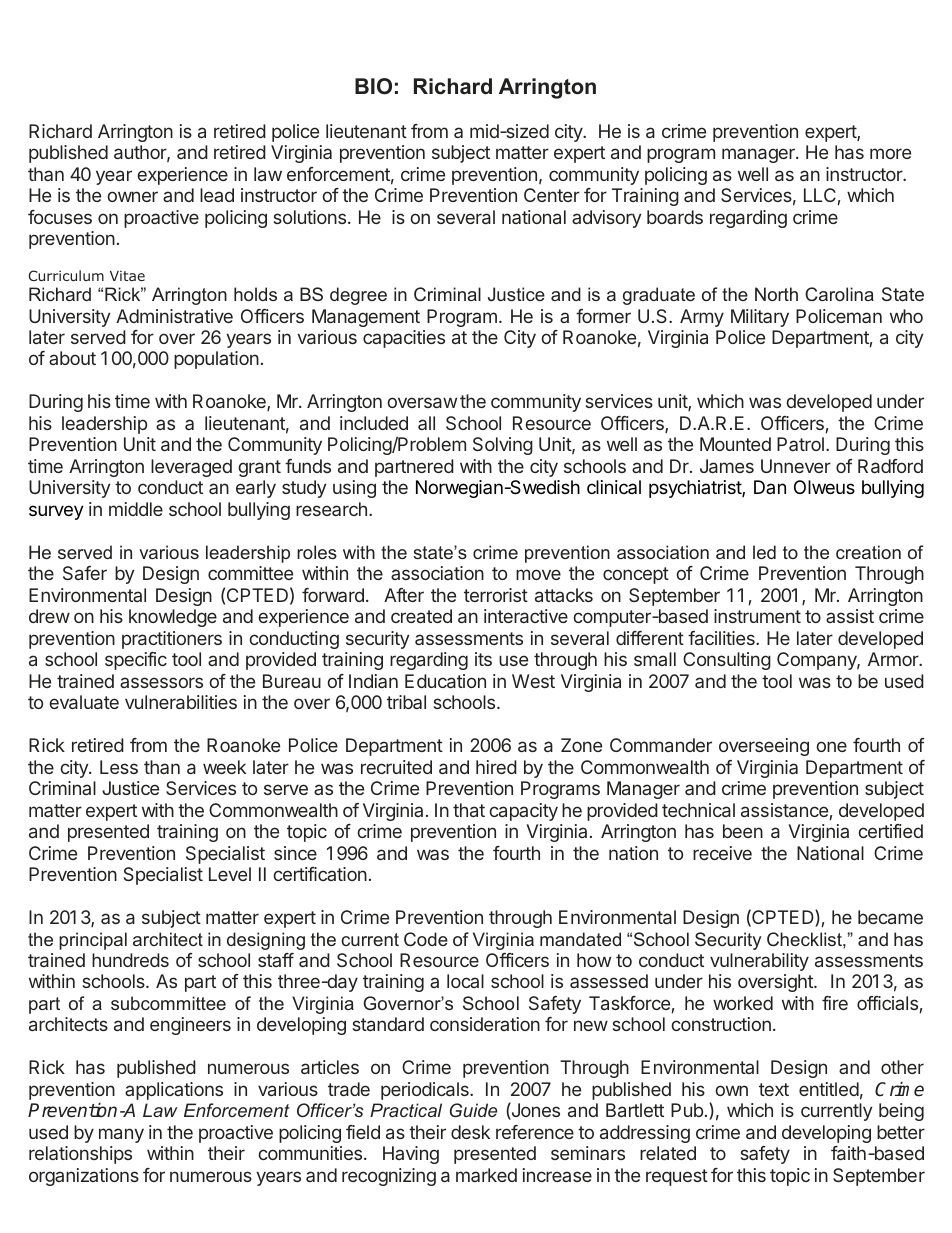 This screenshot has width=952, height=1233. I want to click on Code, so click(426, 939).
